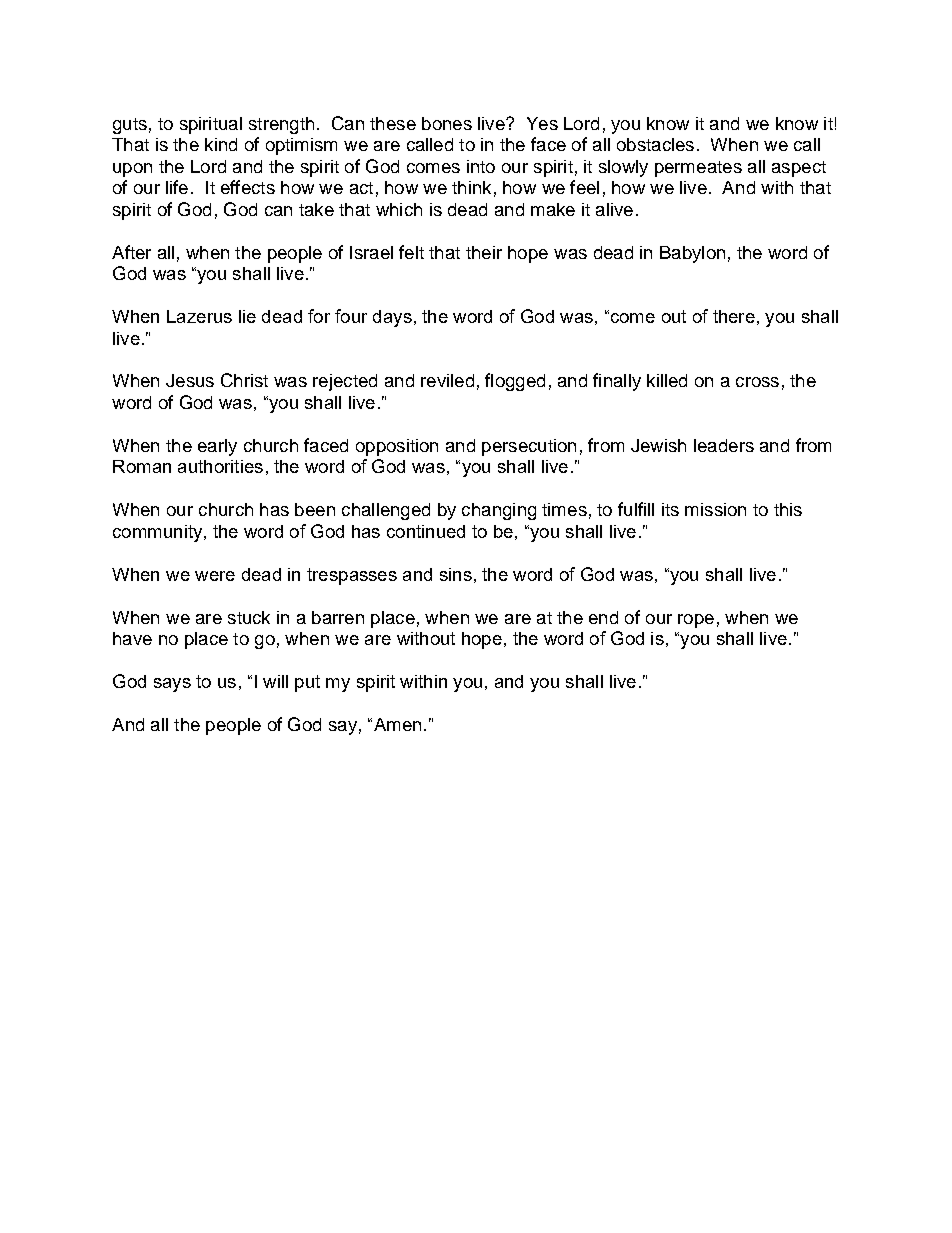  I want to click on says, so click(172, 685).
